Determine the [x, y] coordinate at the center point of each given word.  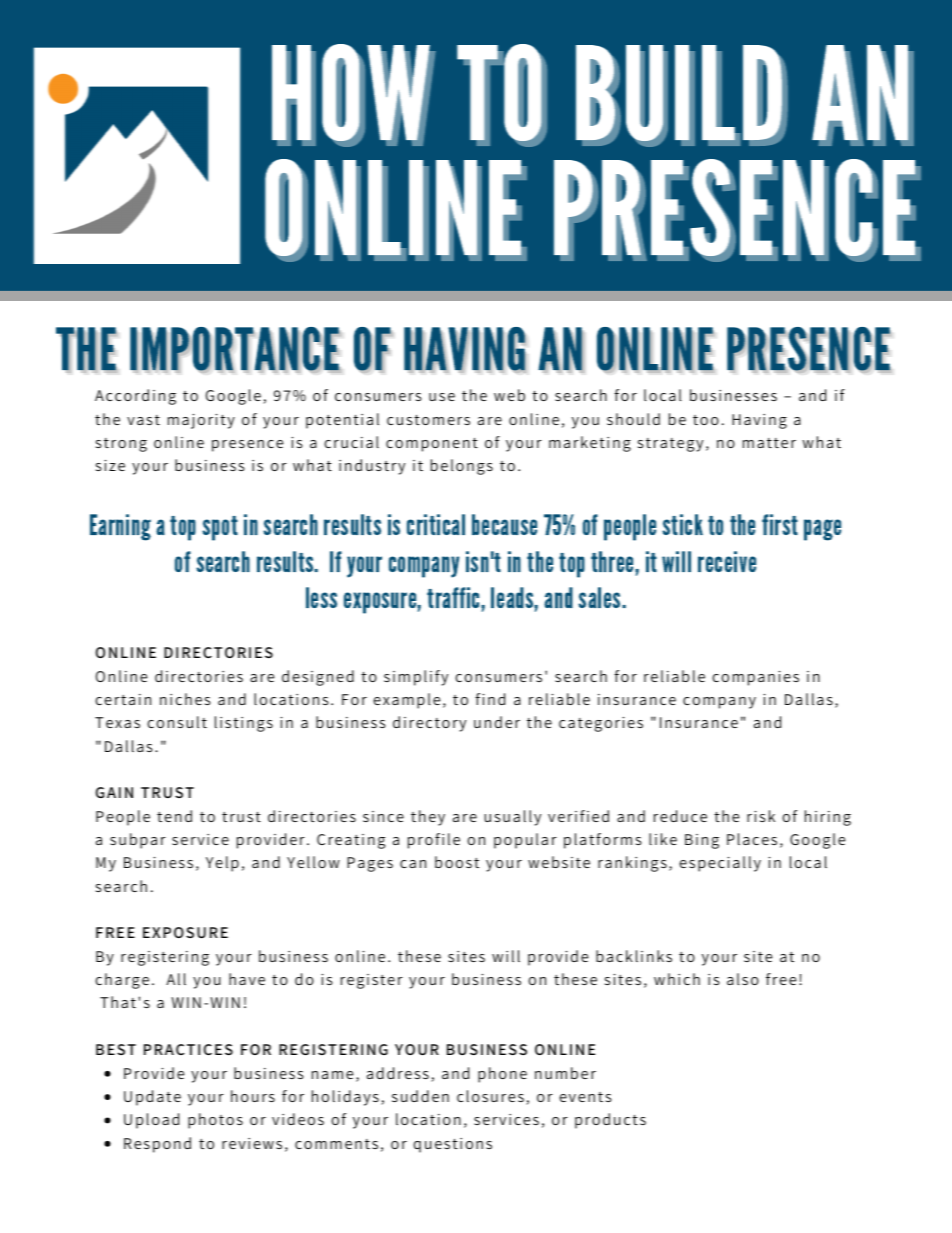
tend [174, 816]
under [497, 722]
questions [453, 1145]
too [706, 420]
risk [761, 816]
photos [215, 1121]
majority [201, 421]
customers [428, 420]
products [610, 1121]
